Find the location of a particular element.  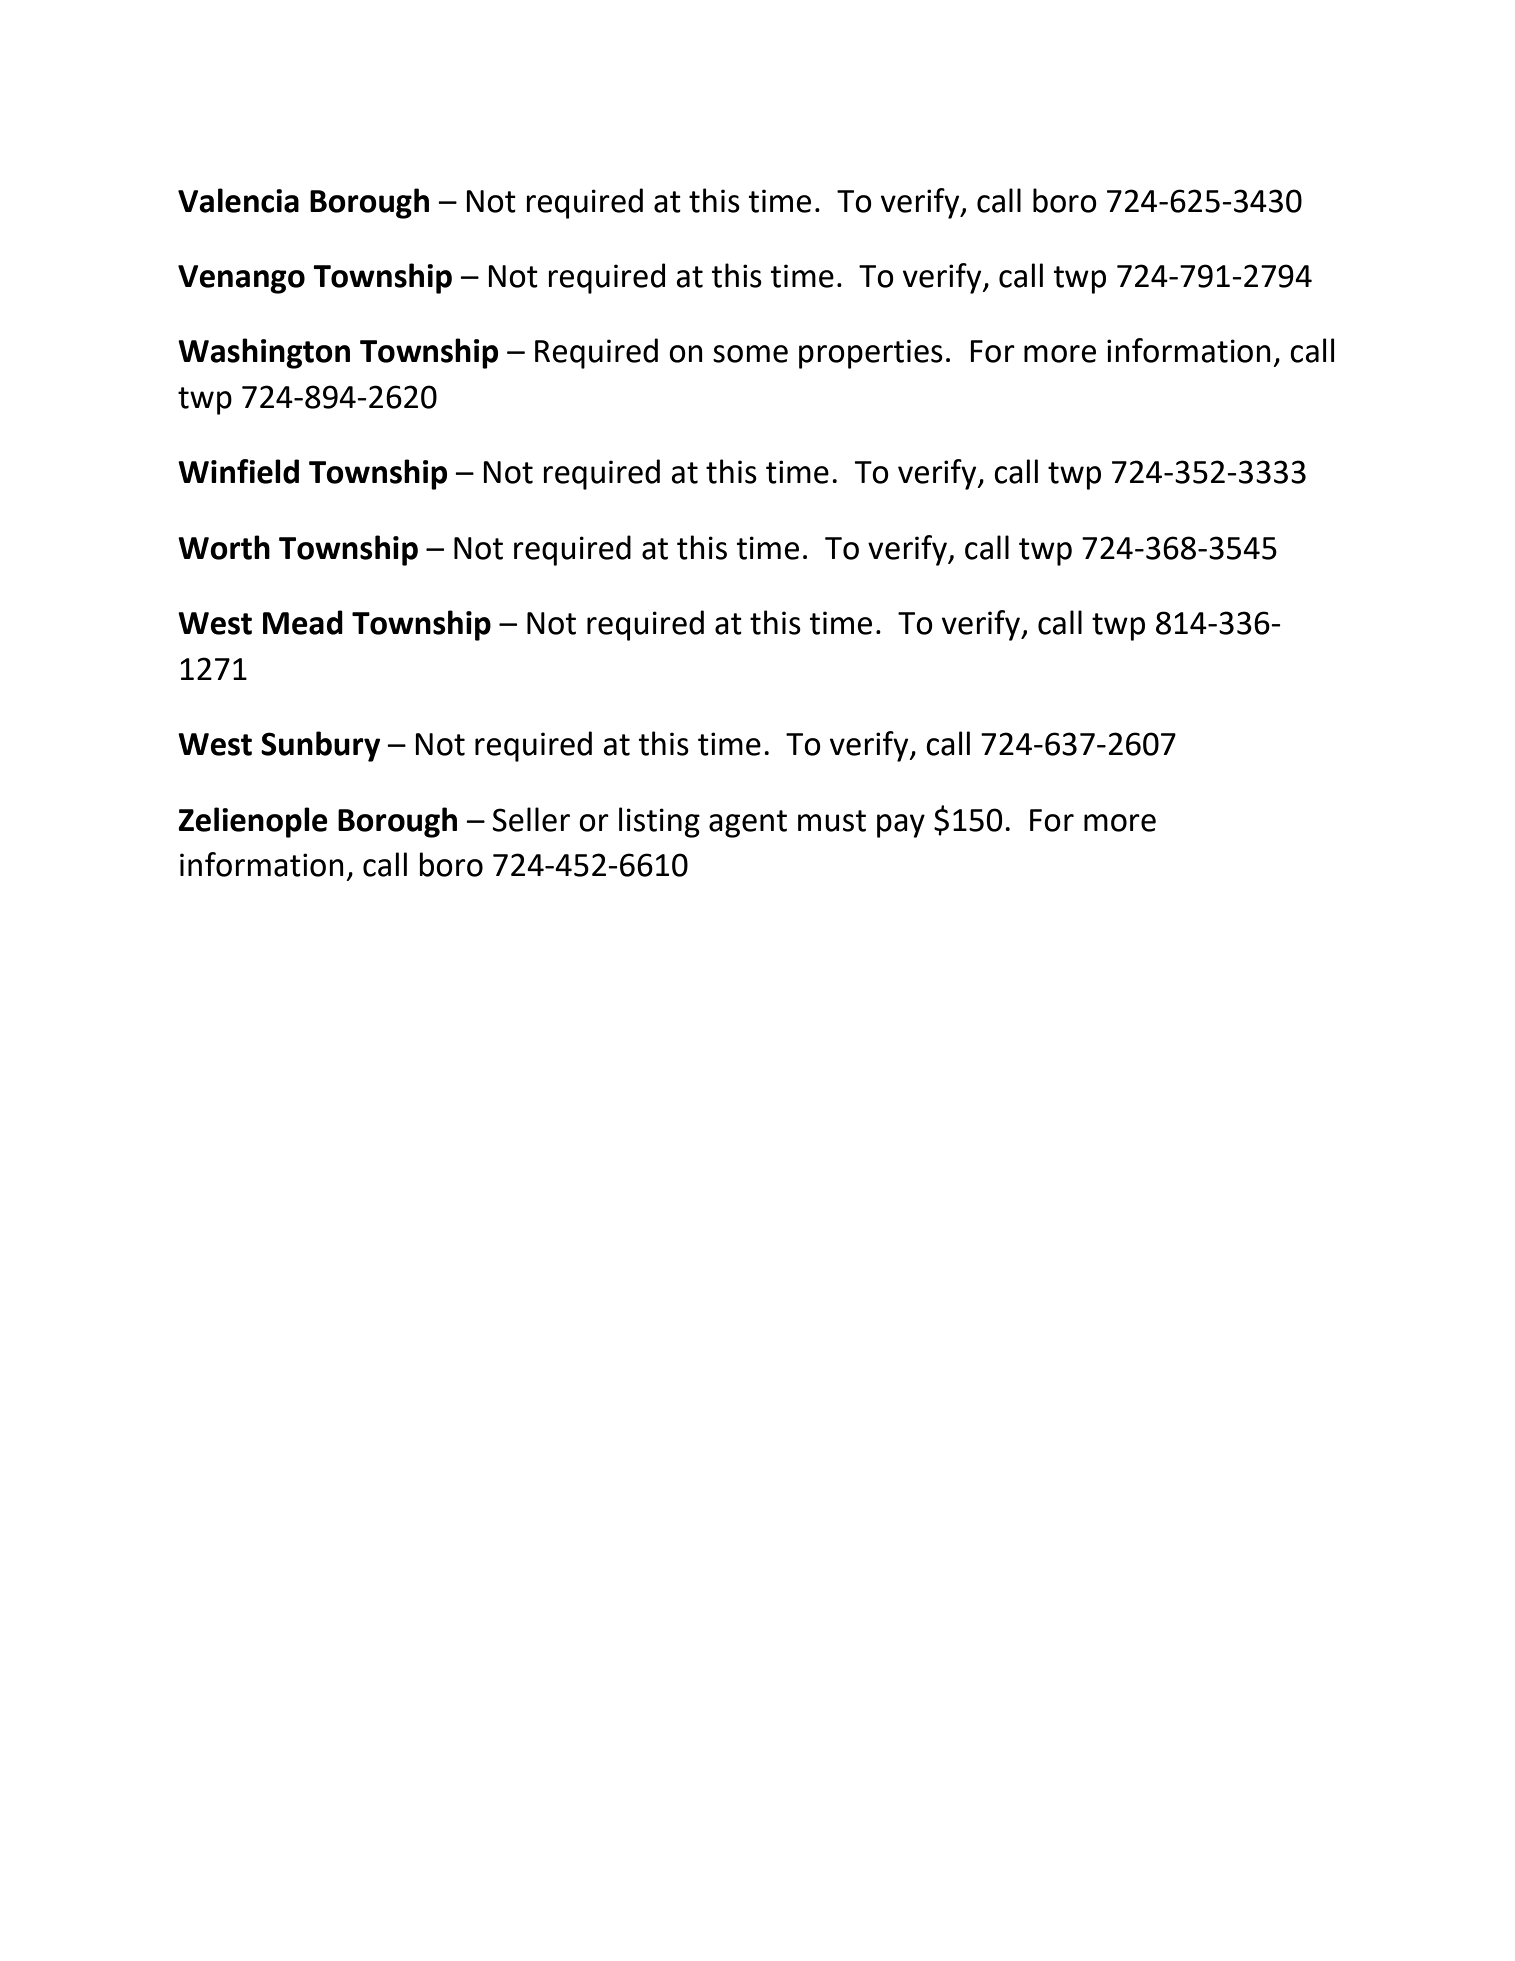

Mead is located at coordinates (303, 622).
